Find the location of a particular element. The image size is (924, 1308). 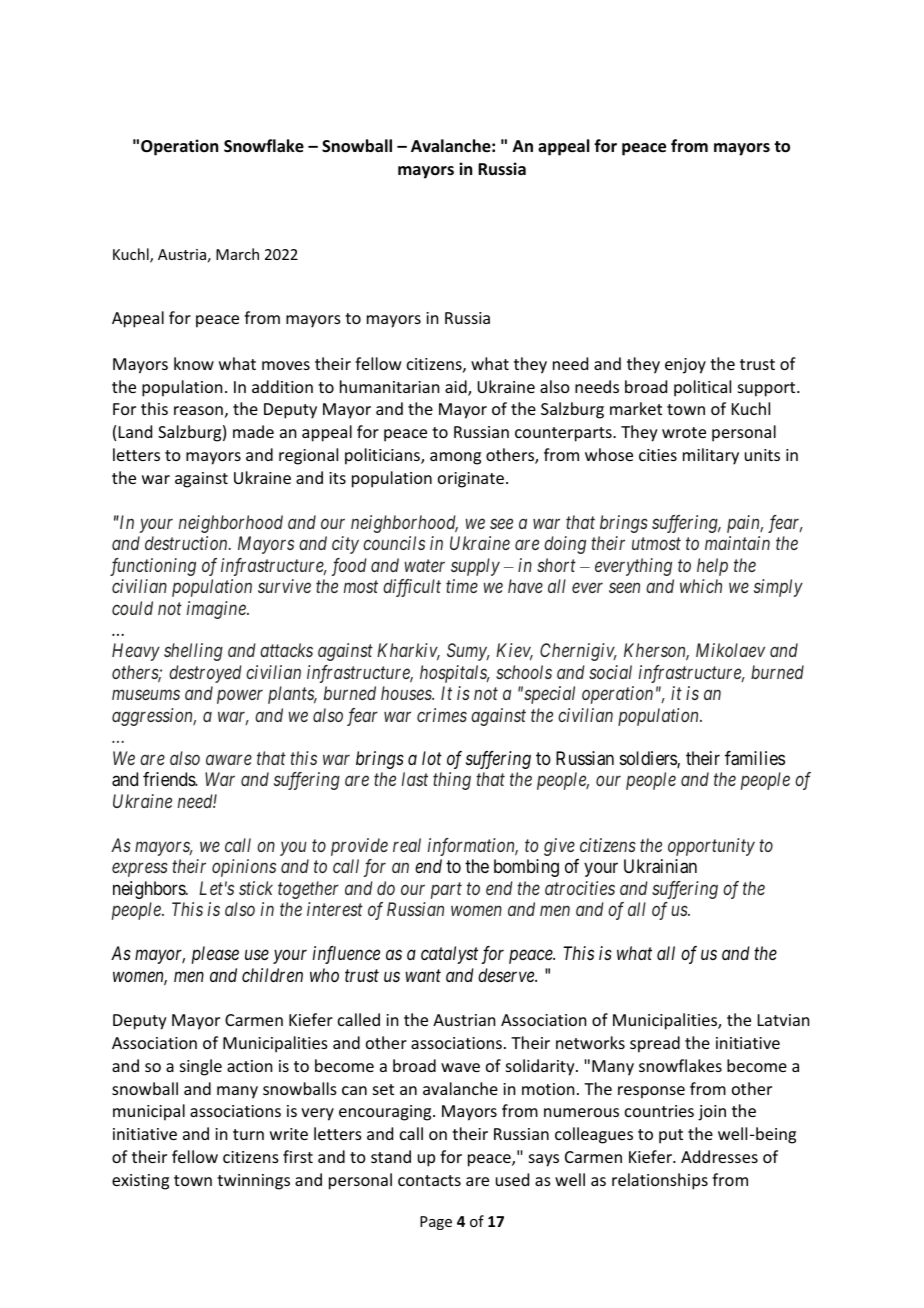

Ukrainian is located at coordinates (660, 866).
